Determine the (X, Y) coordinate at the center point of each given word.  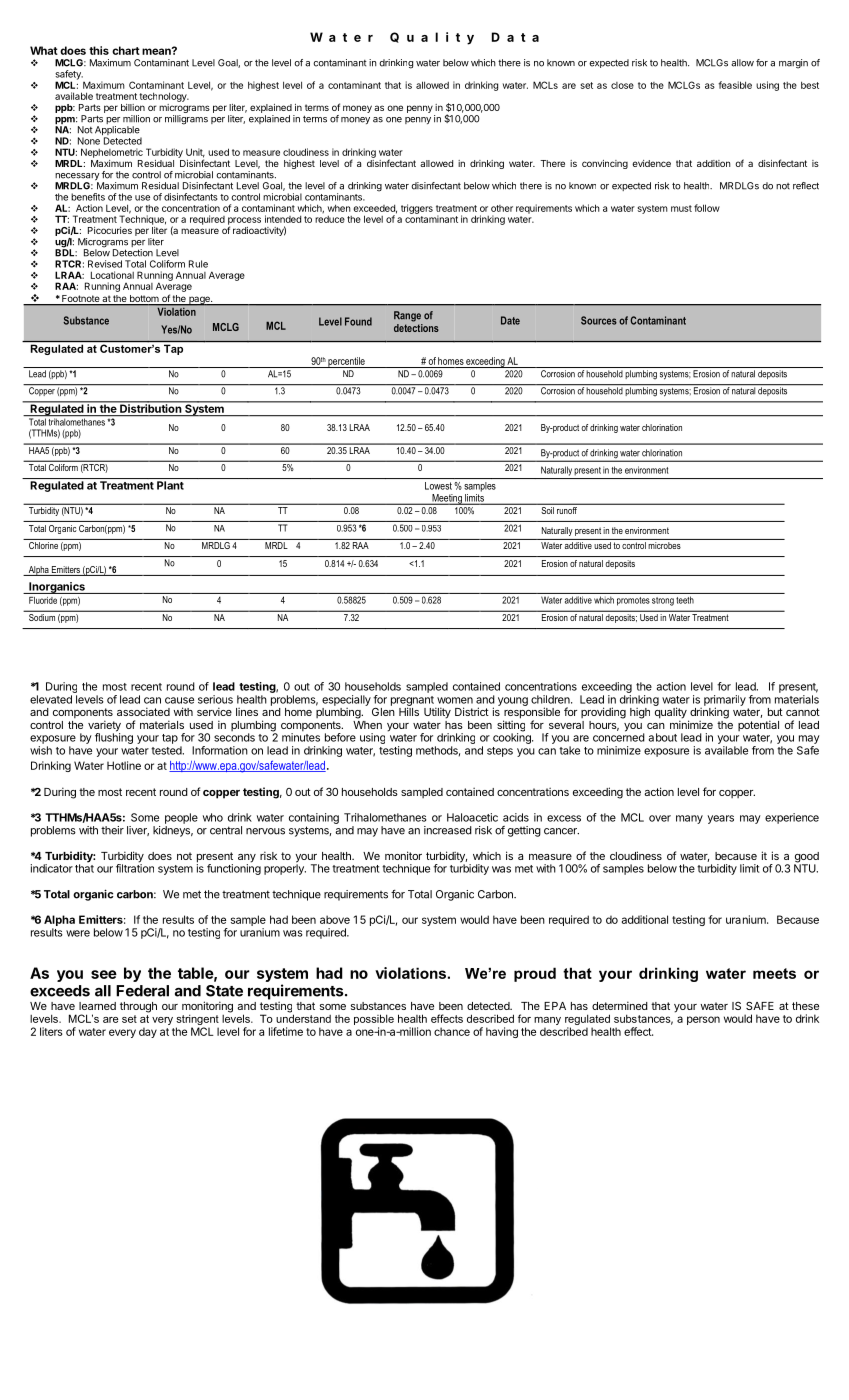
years (720, 819)
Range (407, 316)
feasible (735, 85)
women (455, 700)
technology (164, 97)
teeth (685, 600)
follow (707, 208)
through (138, 1007)
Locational (112, 275)
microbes (665, 545)
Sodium (42, 616)
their (112, 830)
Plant (170, 485)
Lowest (438, 486)
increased (448, 830)
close (622, 85)
